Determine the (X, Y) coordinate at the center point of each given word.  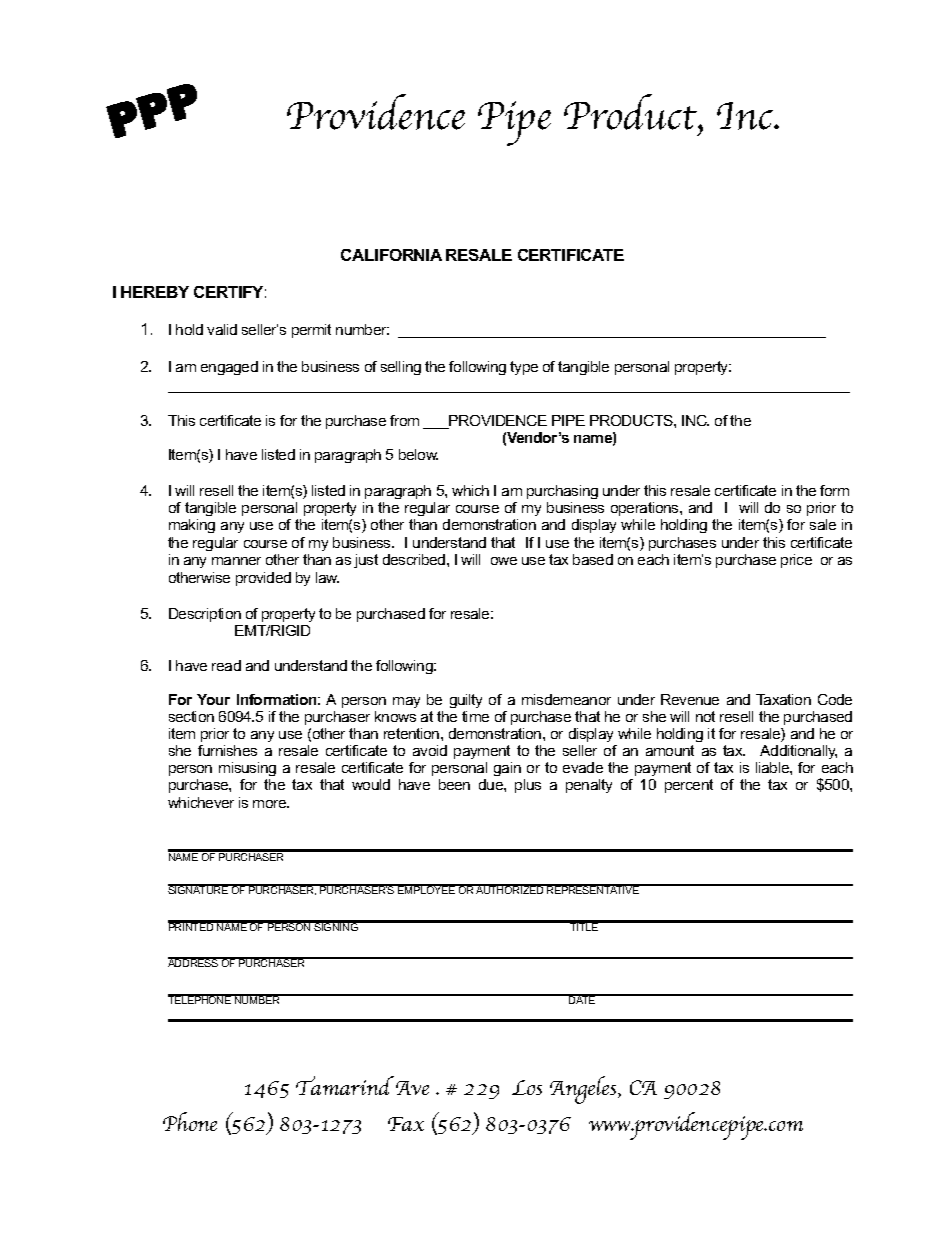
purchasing (562, 492)
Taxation (783, 699)
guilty (466, 701)
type (524, 368)
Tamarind (345, 1085)
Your (213, 699)
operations (646, 509)
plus (528, 786)
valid (222, 329)
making (192, 526)
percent (689, 786)
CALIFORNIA (391, 255)
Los (527, 1087)
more (271, 804)
